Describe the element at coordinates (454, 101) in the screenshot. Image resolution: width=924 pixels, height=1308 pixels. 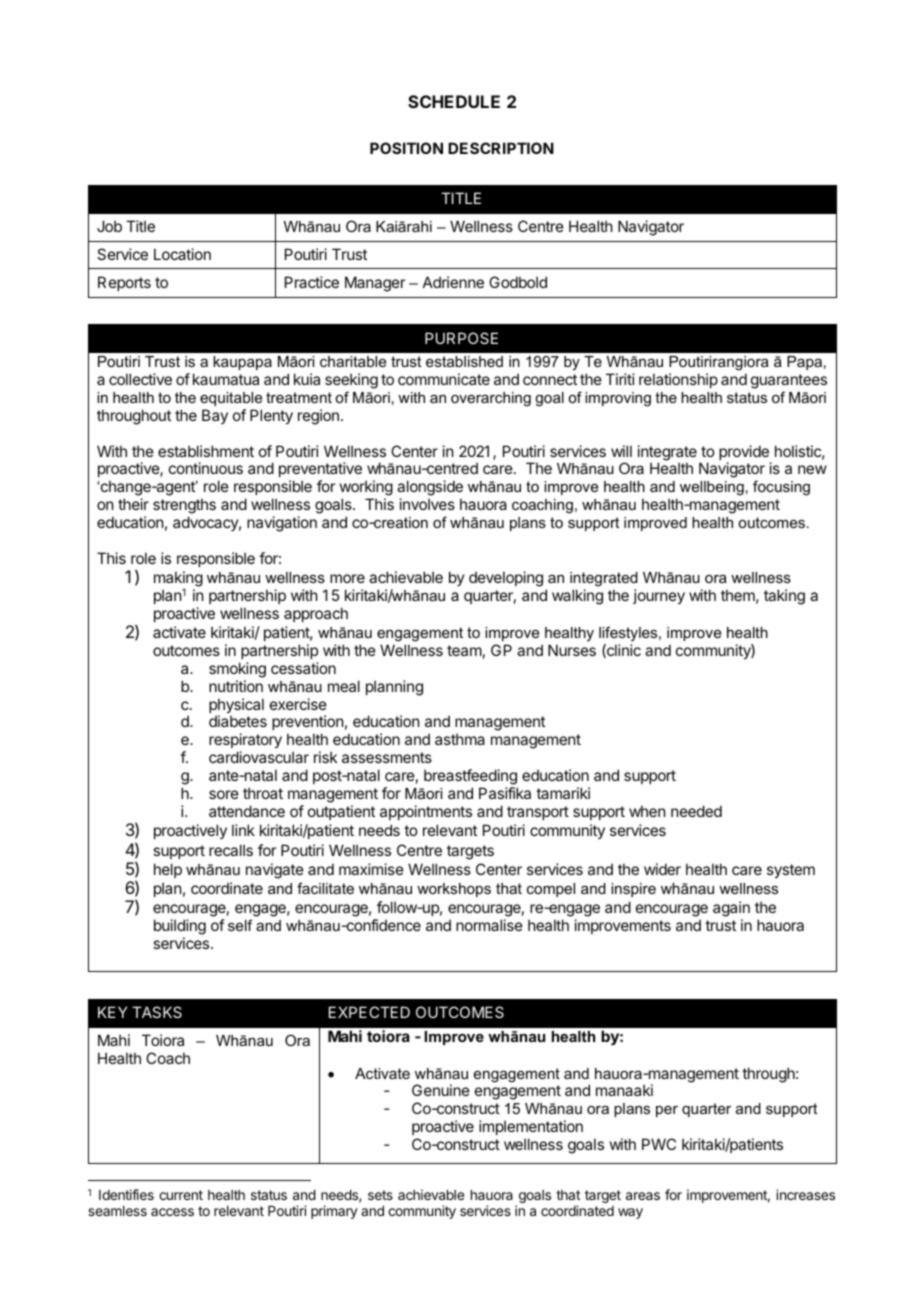
I see `SCHEDULE` at that location.
